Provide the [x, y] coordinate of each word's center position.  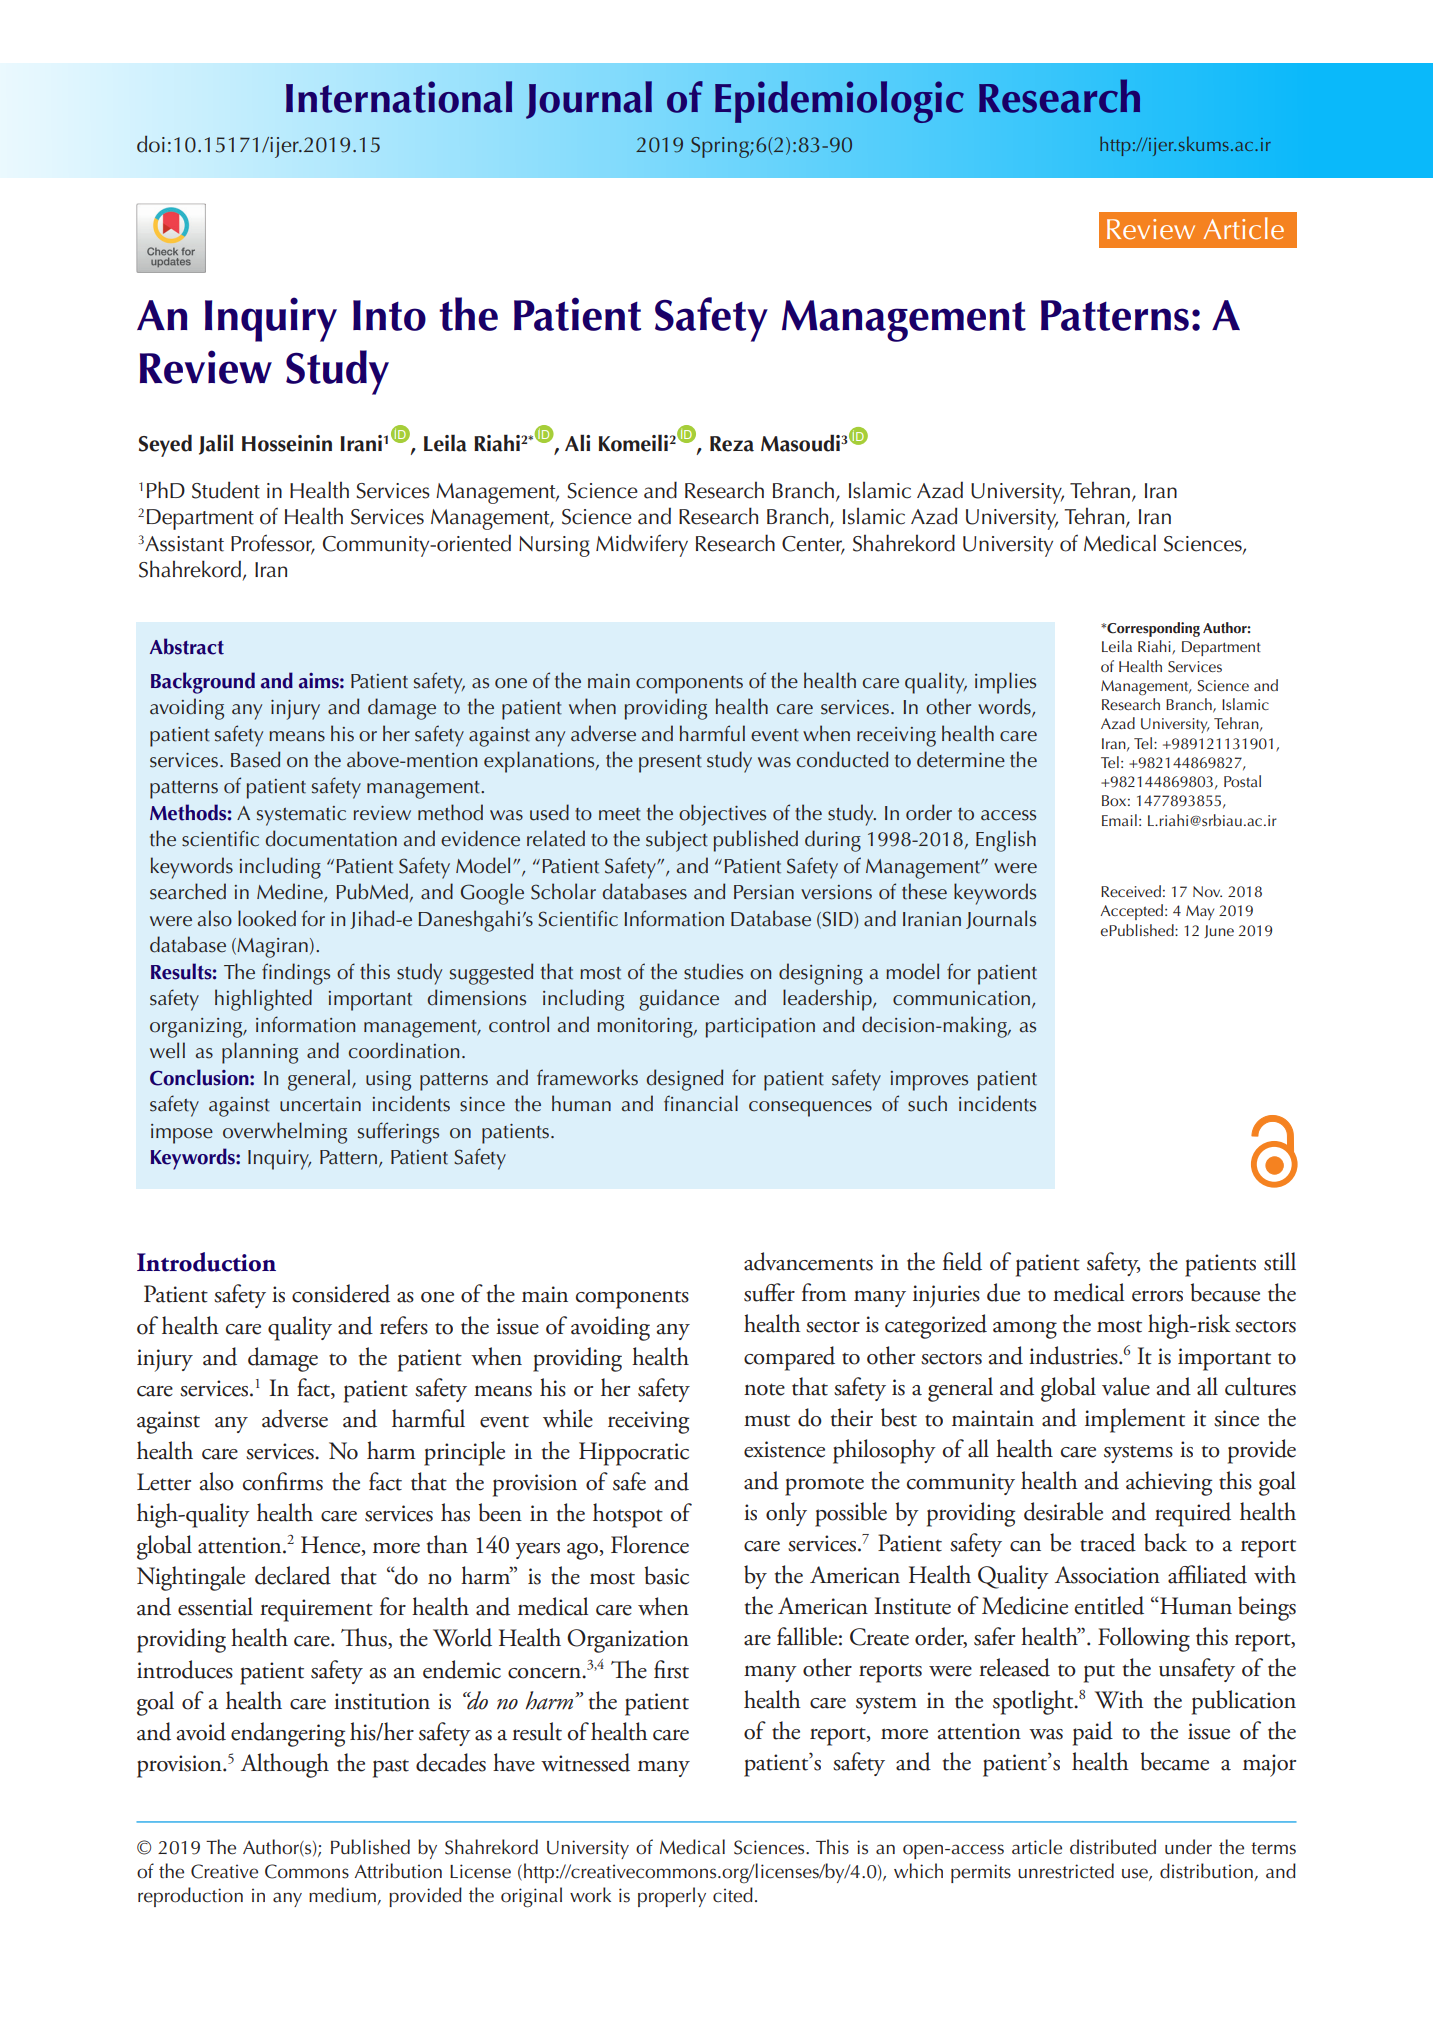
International [399, 97]
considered [341, 1293]
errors [1157, 1296]
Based [255, 759]
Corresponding [1152, 629]
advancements [808, 1261]
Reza [732, 444]
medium [343, 1896]
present [670, 764]
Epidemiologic [839, 102]
